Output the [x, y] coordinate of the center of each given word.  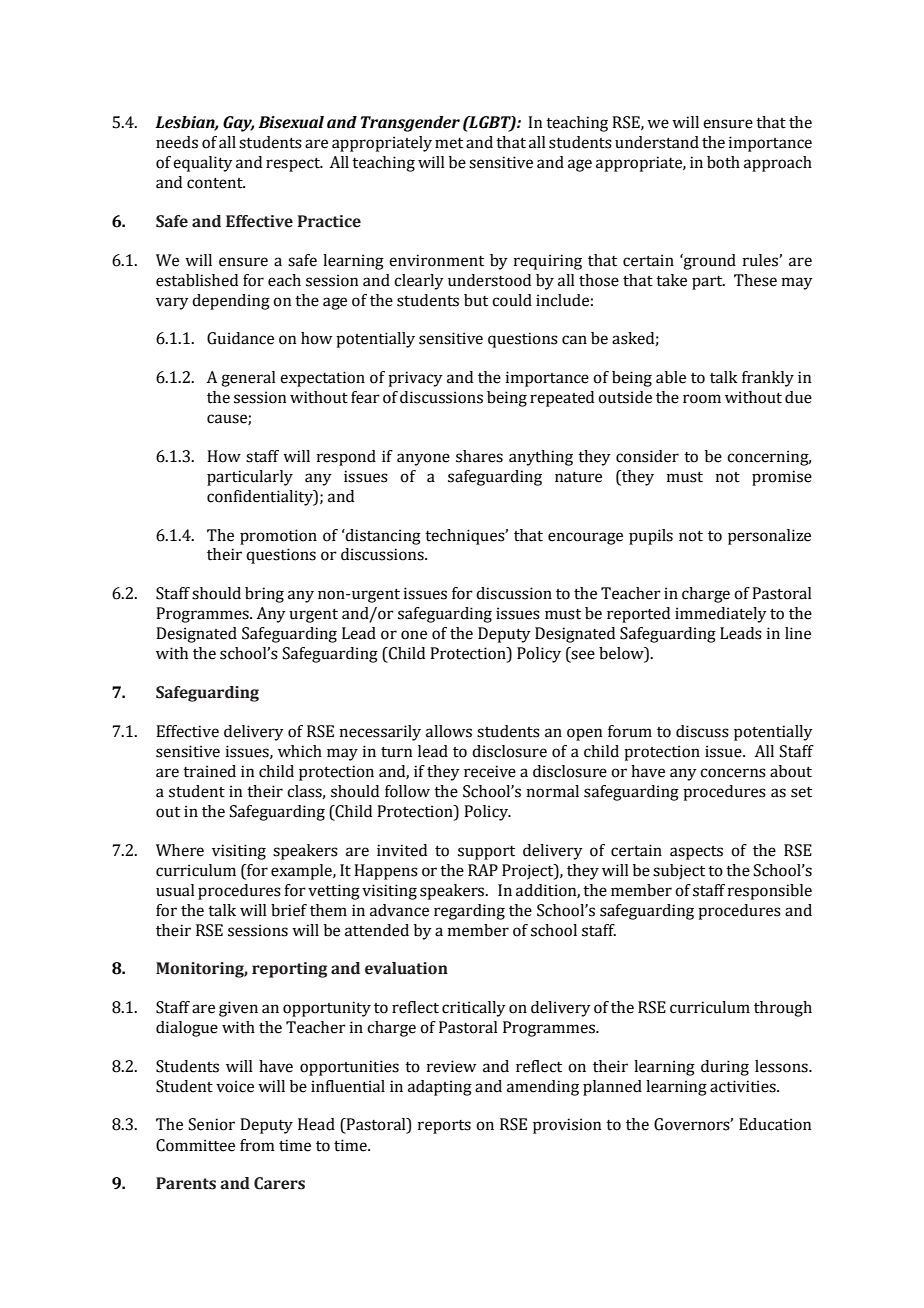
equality [203, 164]
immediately [721, 615]
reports [444, 1127]
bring [264, 595]
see [582, 656]
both [723, 162]
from [257, 1145]
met [449, 143]
